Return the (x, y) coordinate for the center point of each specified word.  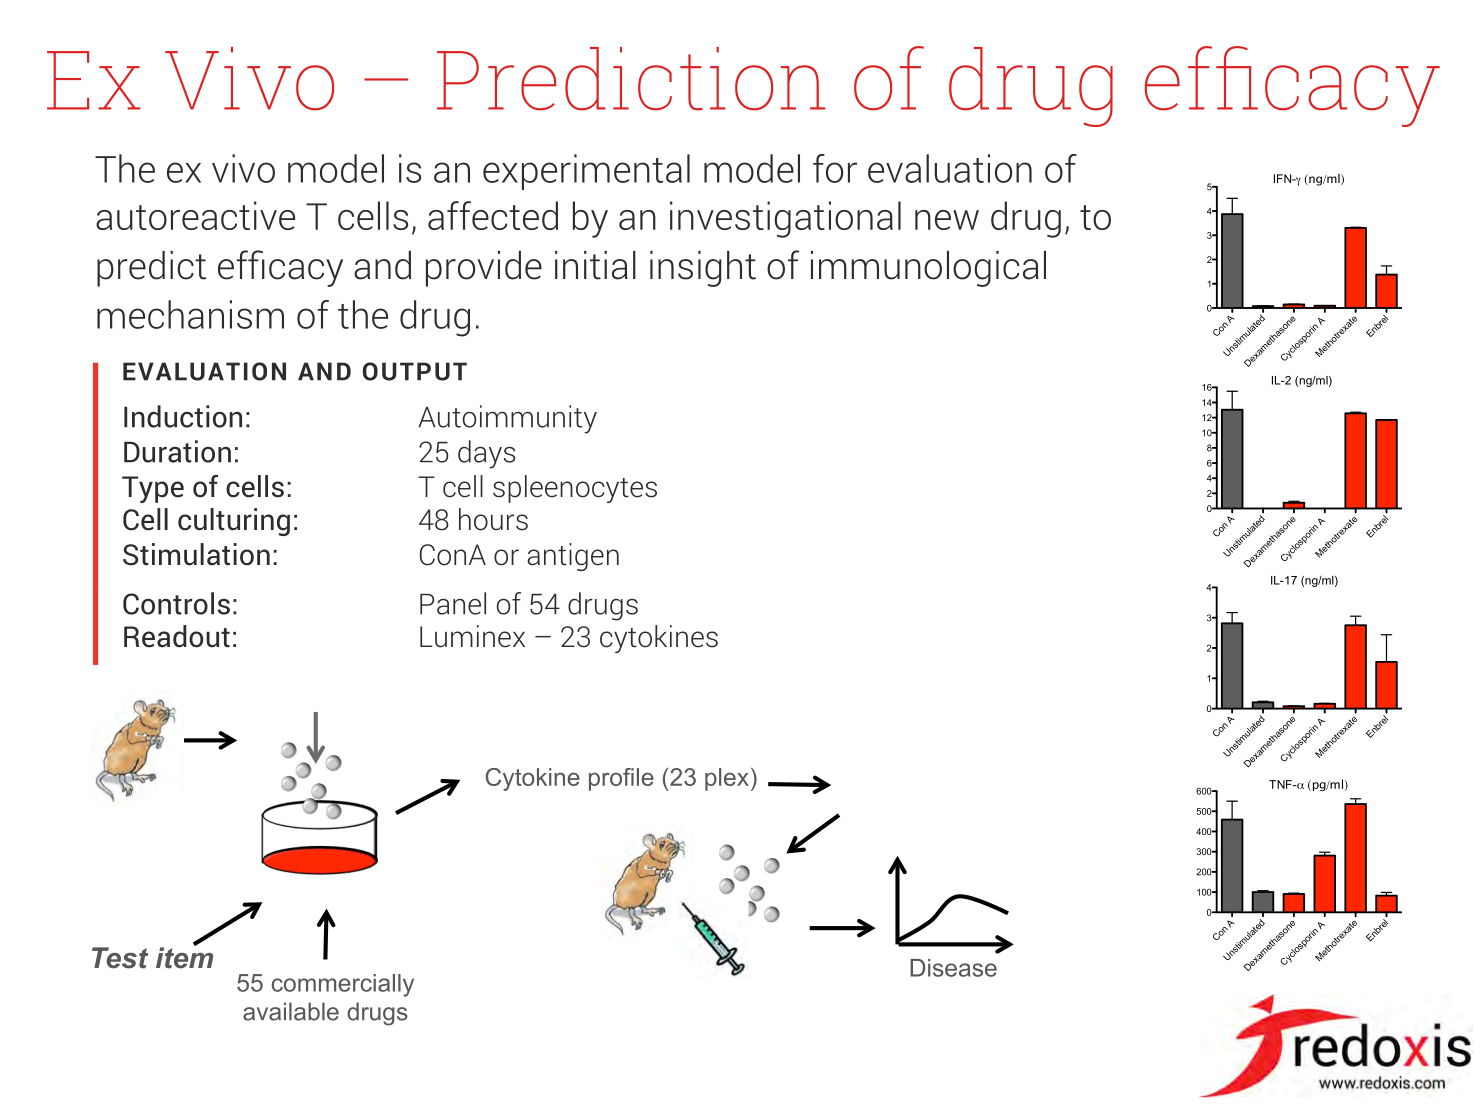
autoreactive (195, 215)
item (184, 957)
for (835, 168)
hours (493, 519)
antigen (573, 557)
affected (493, 215)
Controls (176, 603)
